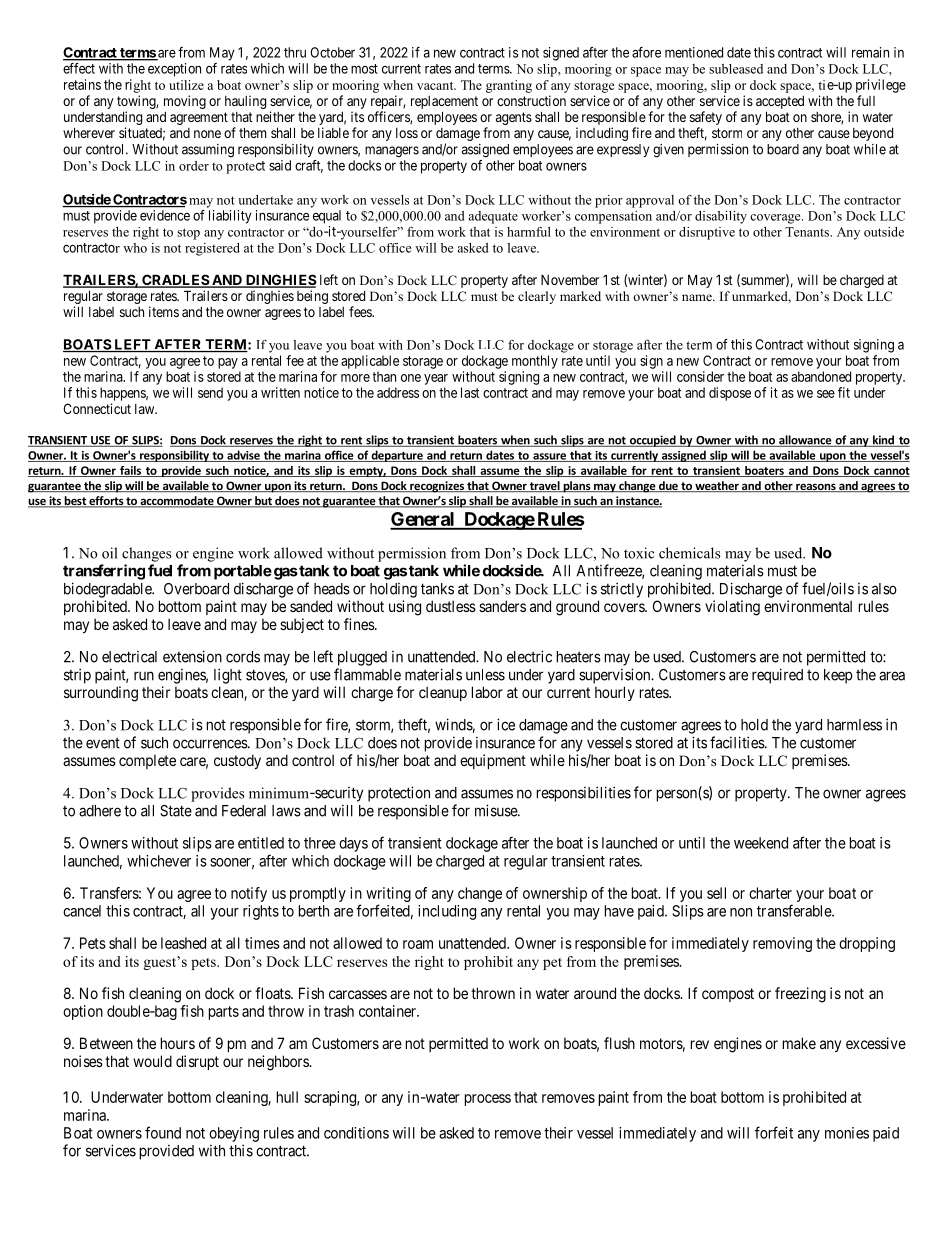 Image resolution: width=952 pixels, height=1233 pixels. I want to click on monies, so click(847, 1133).
